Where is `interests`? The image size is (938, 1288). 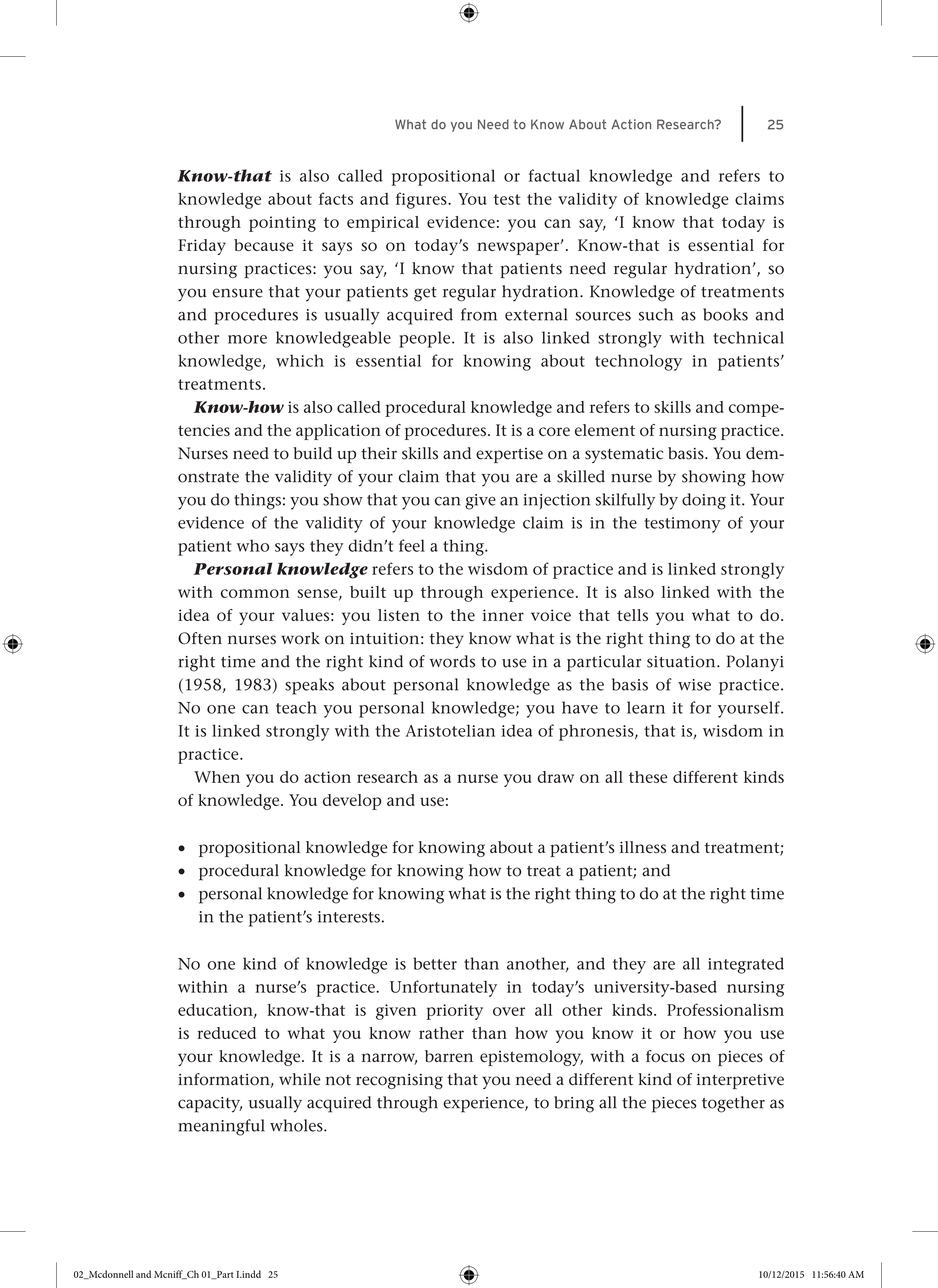
interests is located at coordinates (349, 917).
